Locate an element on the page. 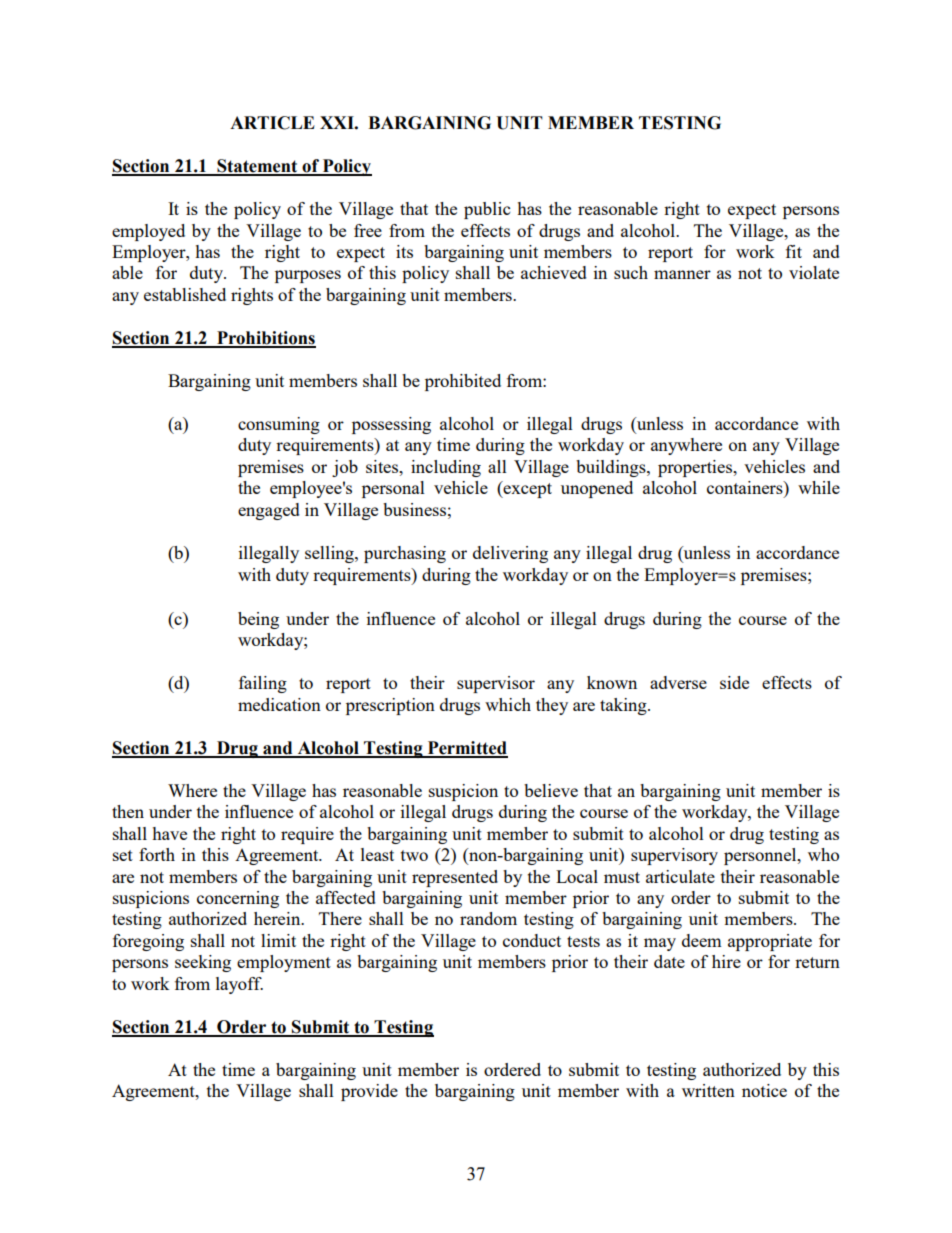 The image size is (952, 1233). provide is located at coordinates (369, 1092).
